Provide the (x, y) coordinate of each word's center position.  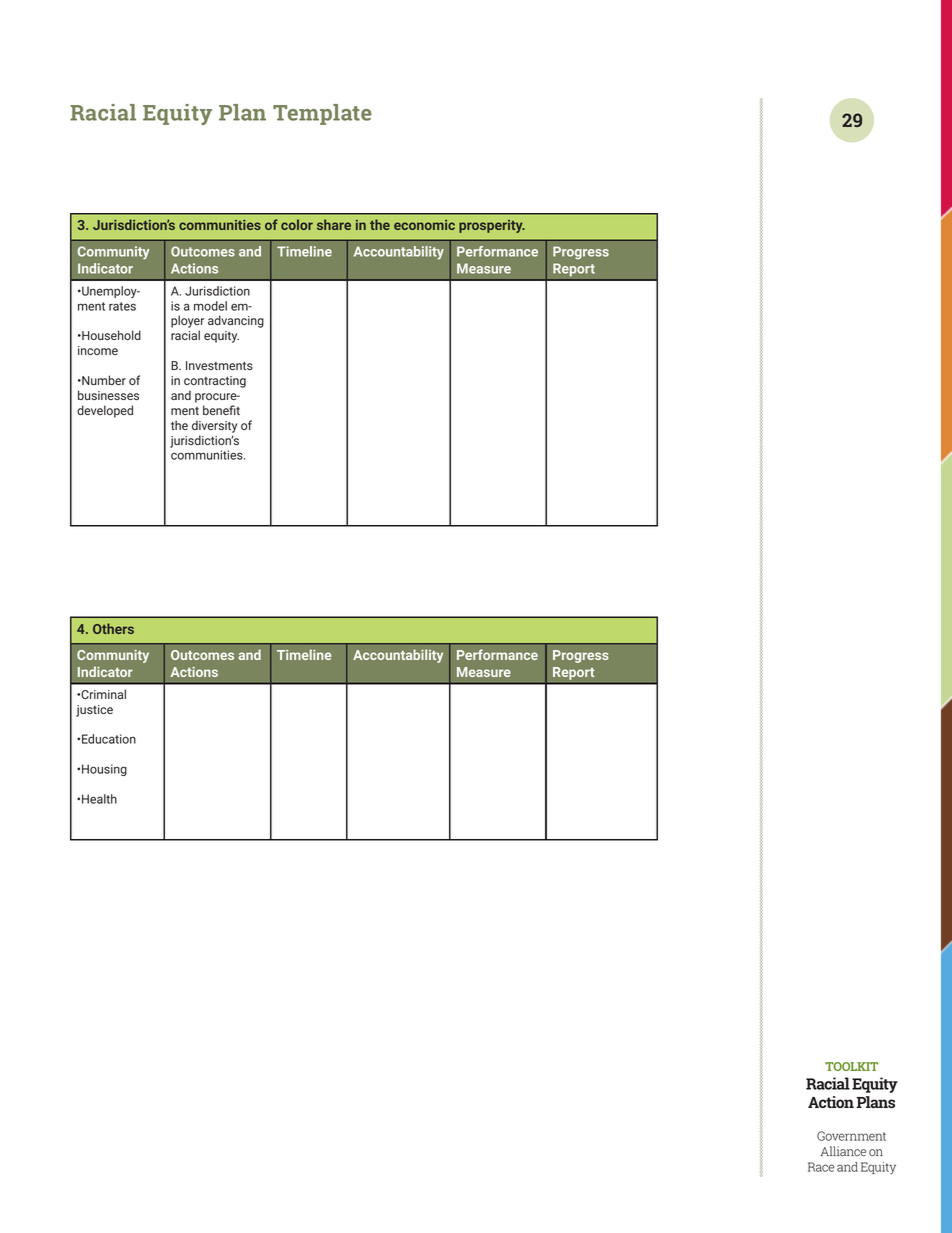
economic (424, 225)
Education (109, 739)
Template (322, 114)
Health (99, 799)
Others (113, 628)
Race (821, 1167)
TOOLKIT (851, 1066)
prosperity (492, 226)
